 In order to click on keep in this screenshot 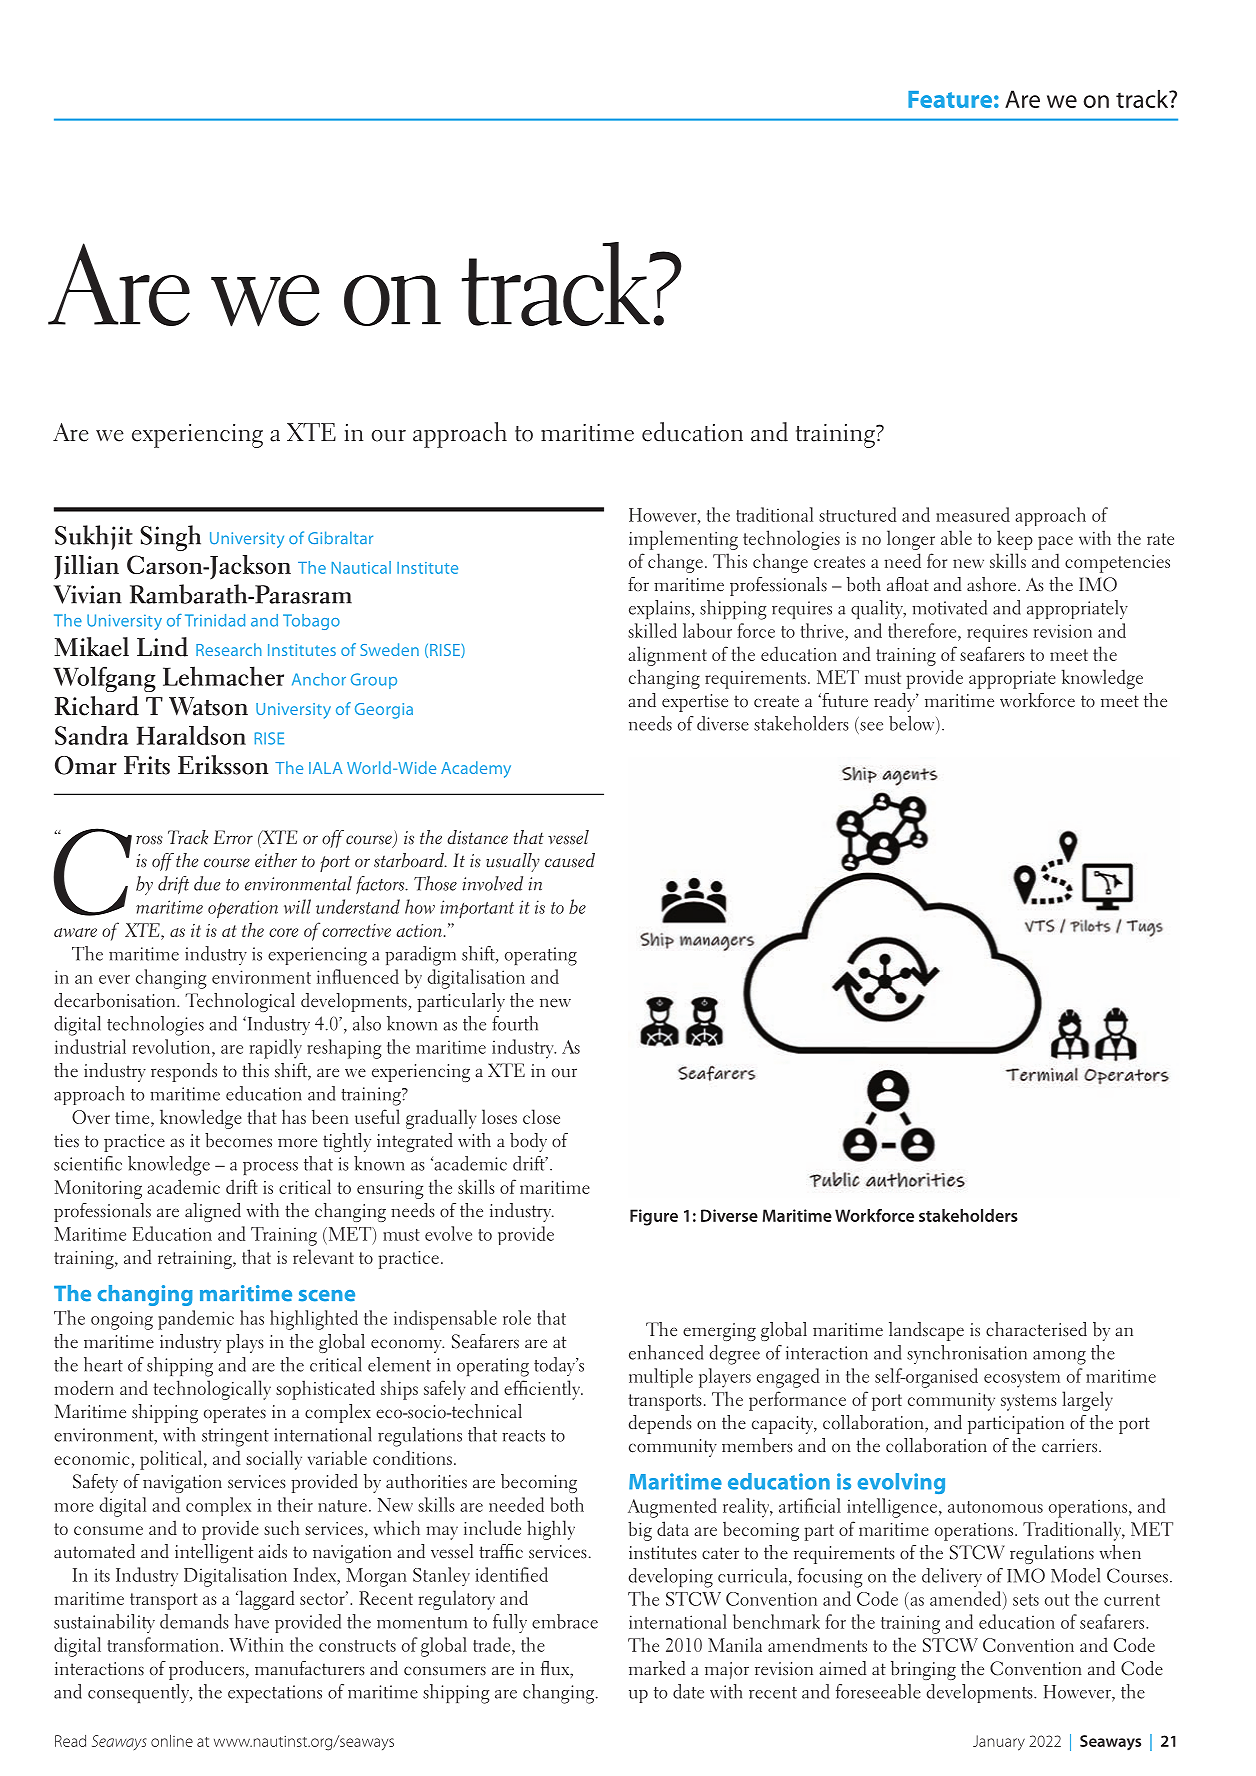, I will do `click(1015, 540)`.
